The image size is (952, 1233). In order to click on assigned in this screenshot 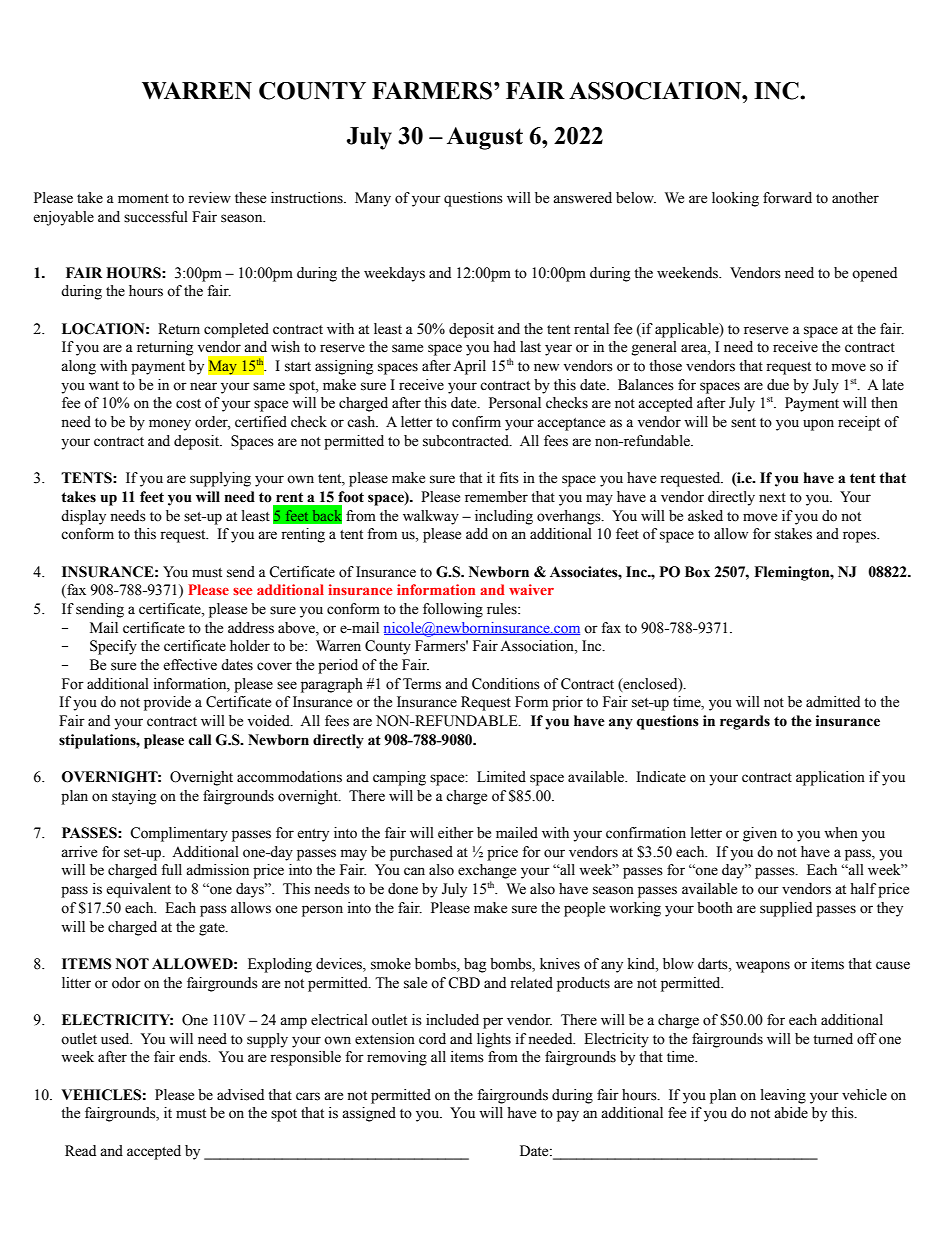, I will do `click(369, 1114)`.
